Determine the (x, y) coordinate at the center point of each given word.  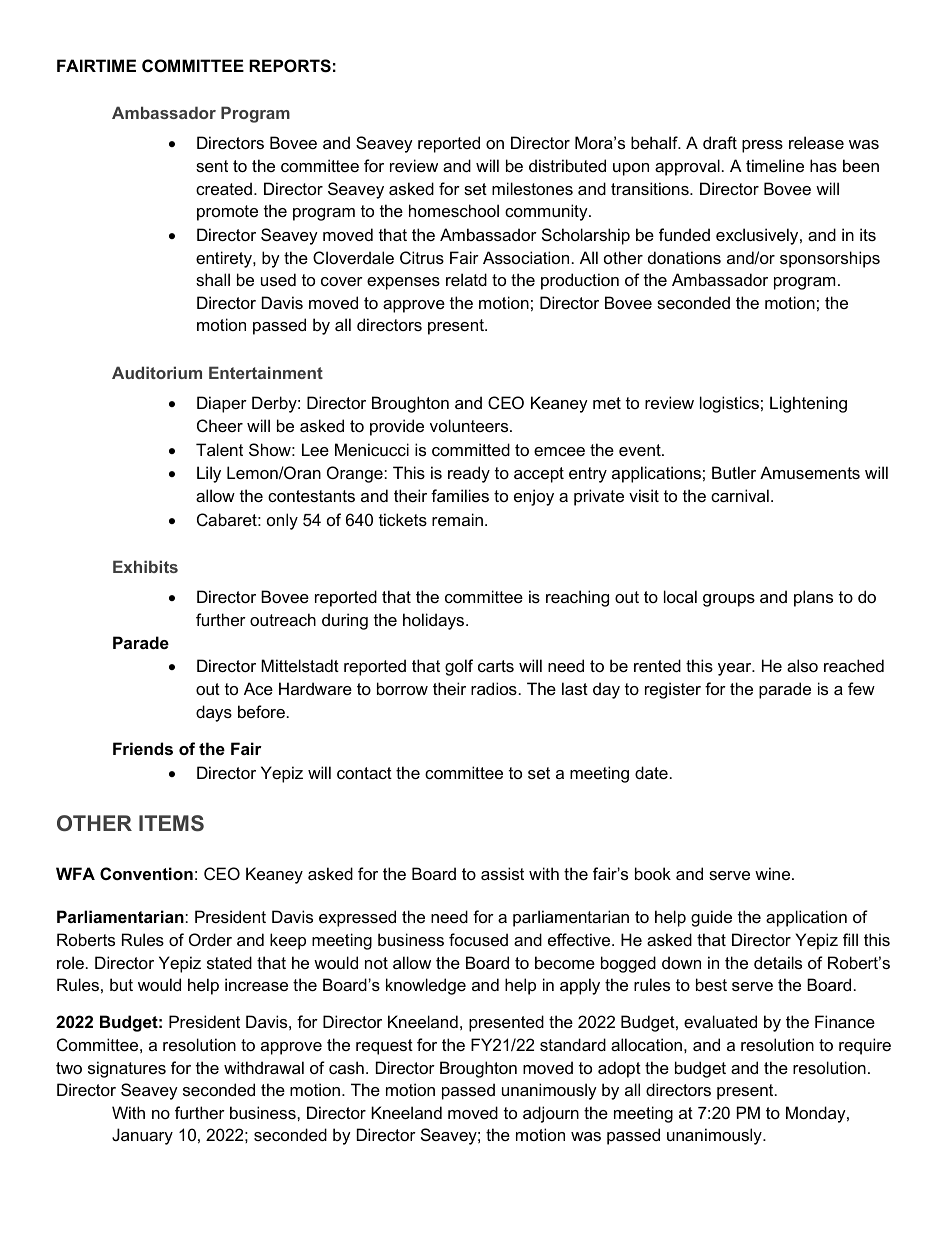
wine (774, 873)
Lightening (808, 404)
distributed (567, 165)
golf (459, 667)
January (142, 1136)
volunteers (470, 425)
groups (729, 600)
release (816, 142)
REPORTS (290, 66)
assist (502, 873)
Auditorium (157, 372)
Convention (146, 873)
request (384, 1047)
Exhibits (145, 566)
